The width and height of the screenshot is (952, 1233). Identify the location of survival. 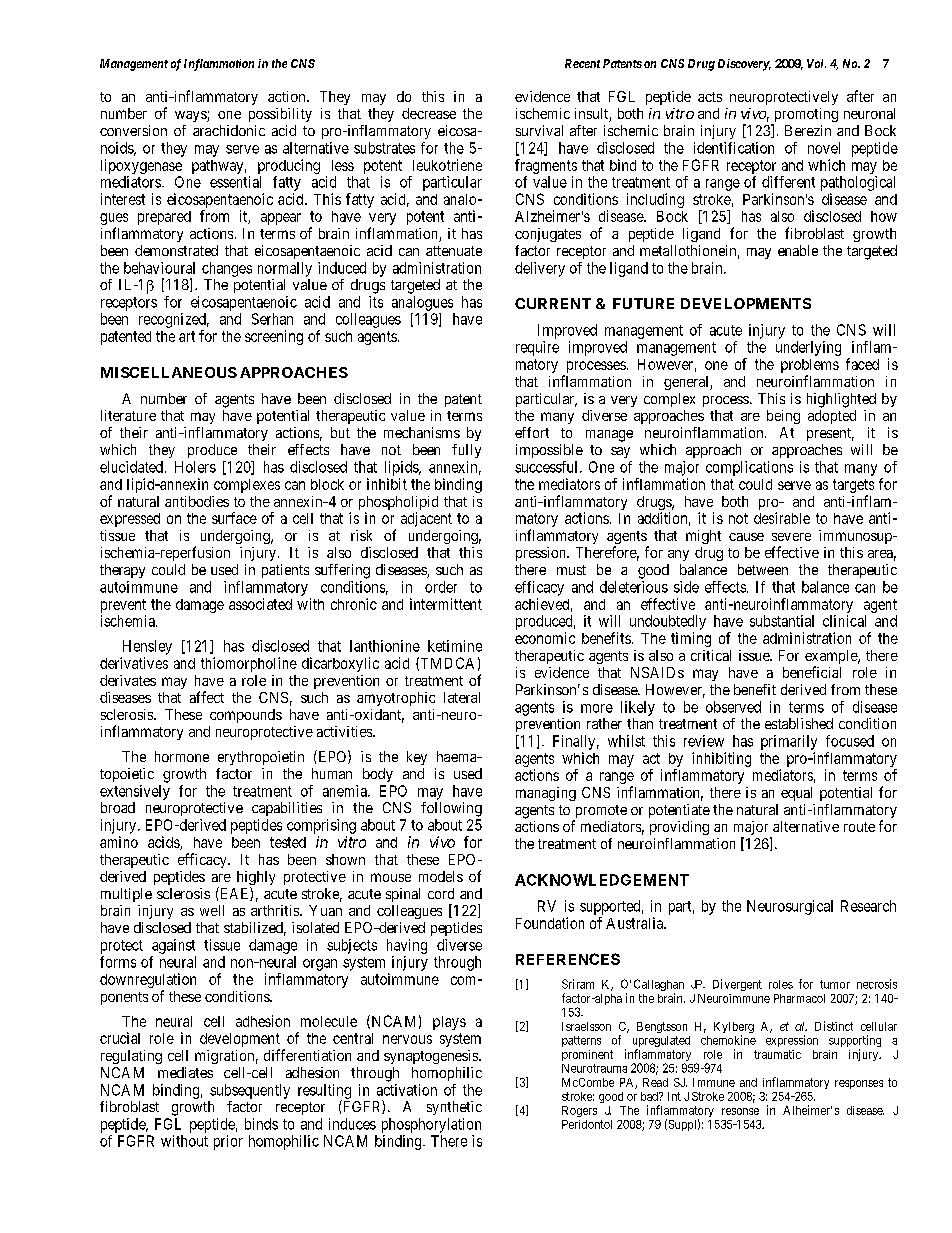
(539, 130).
